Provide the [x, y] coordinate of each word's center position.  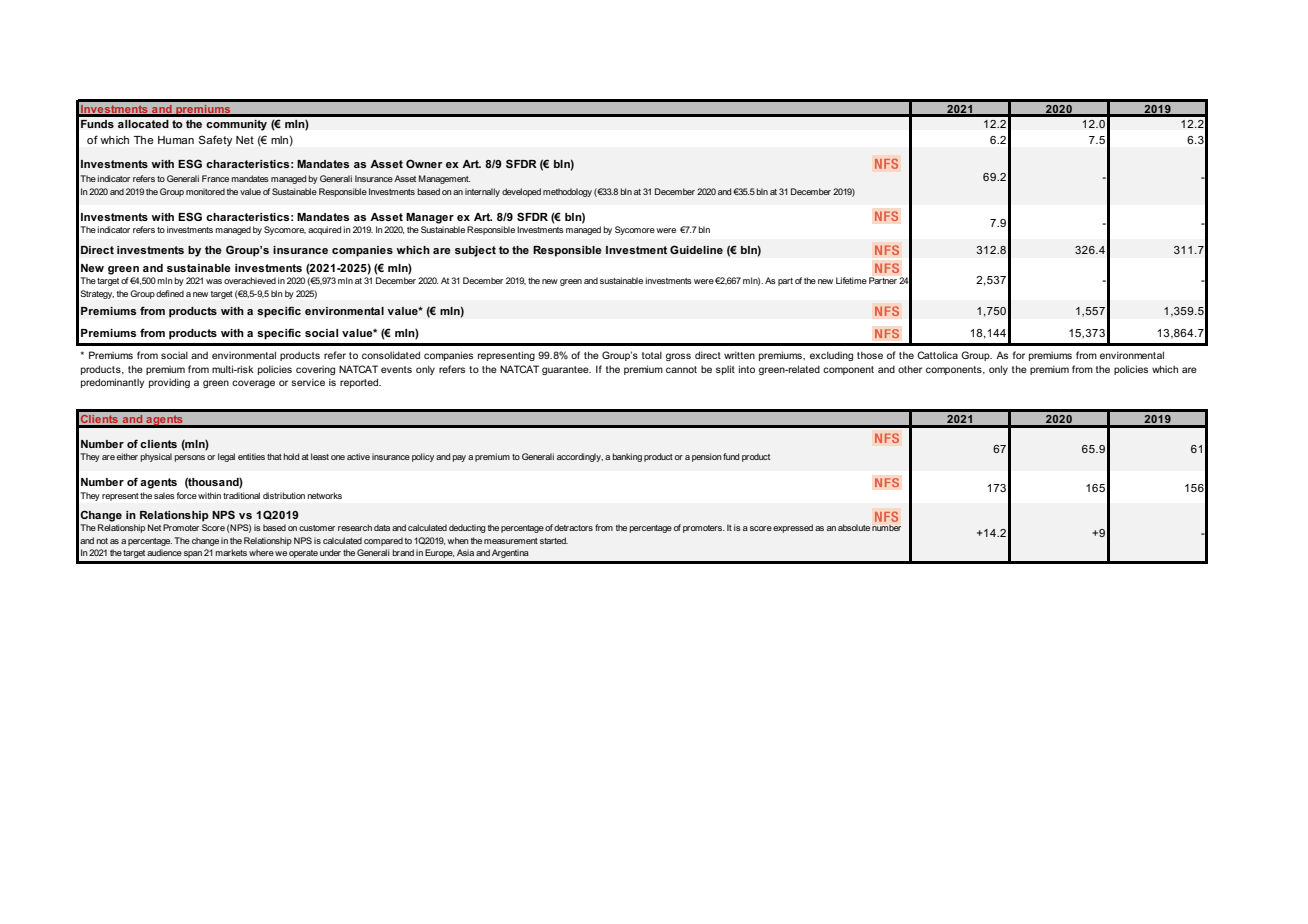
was [214, 281]
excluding [831, 356]
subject [475, 251]
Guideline [696, 249]
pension [707, 457]
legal [226, 457]
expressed [793, 528]
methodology [567, 192]
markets [231, 552]
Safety [215, 141]
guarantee [566, 370]
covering [315, 370]
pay [459, 458]
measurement [511, 541]
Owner [424, 163]
